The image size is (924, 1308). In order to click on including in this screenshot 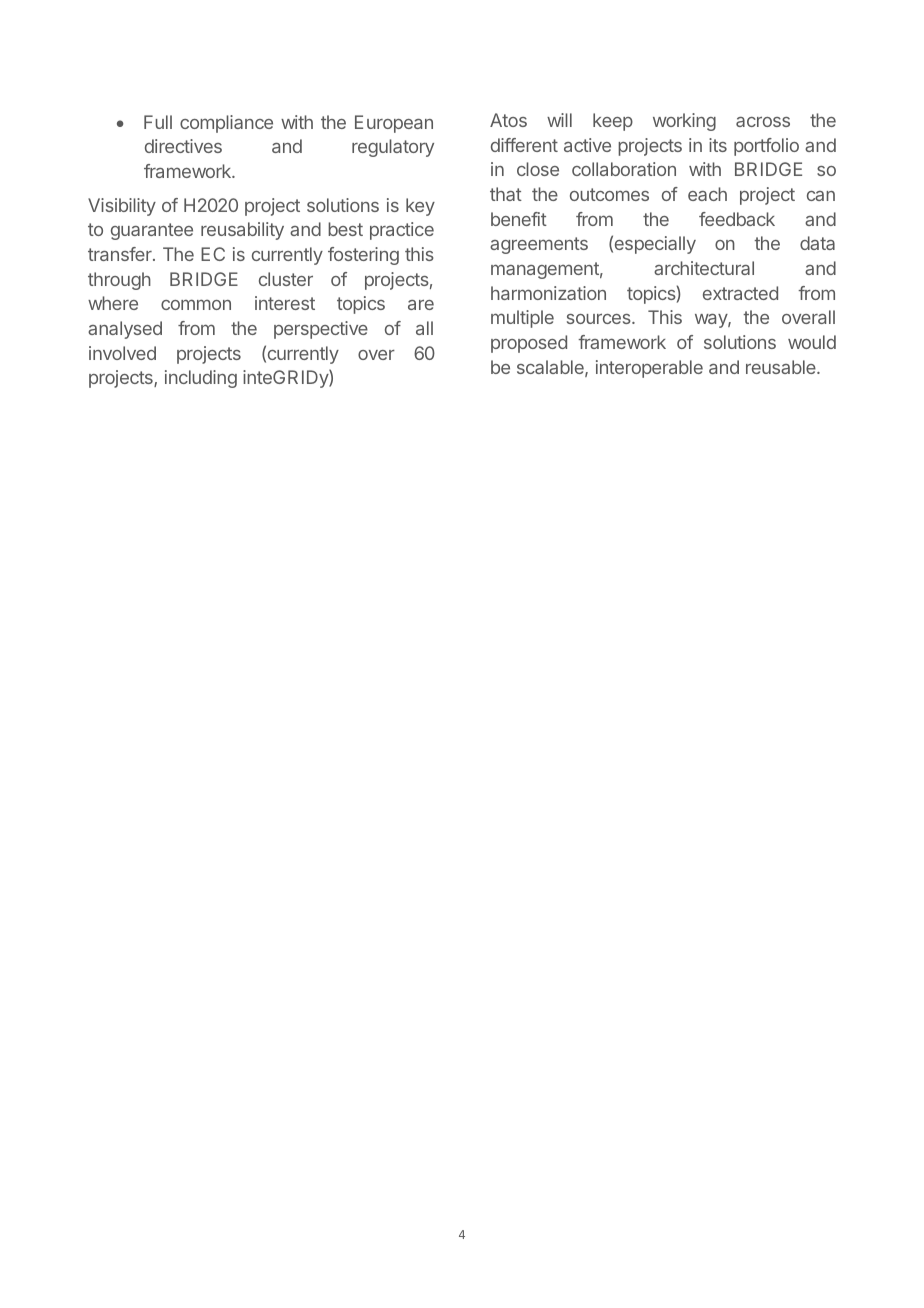, I will do `click(201, 379)`.
